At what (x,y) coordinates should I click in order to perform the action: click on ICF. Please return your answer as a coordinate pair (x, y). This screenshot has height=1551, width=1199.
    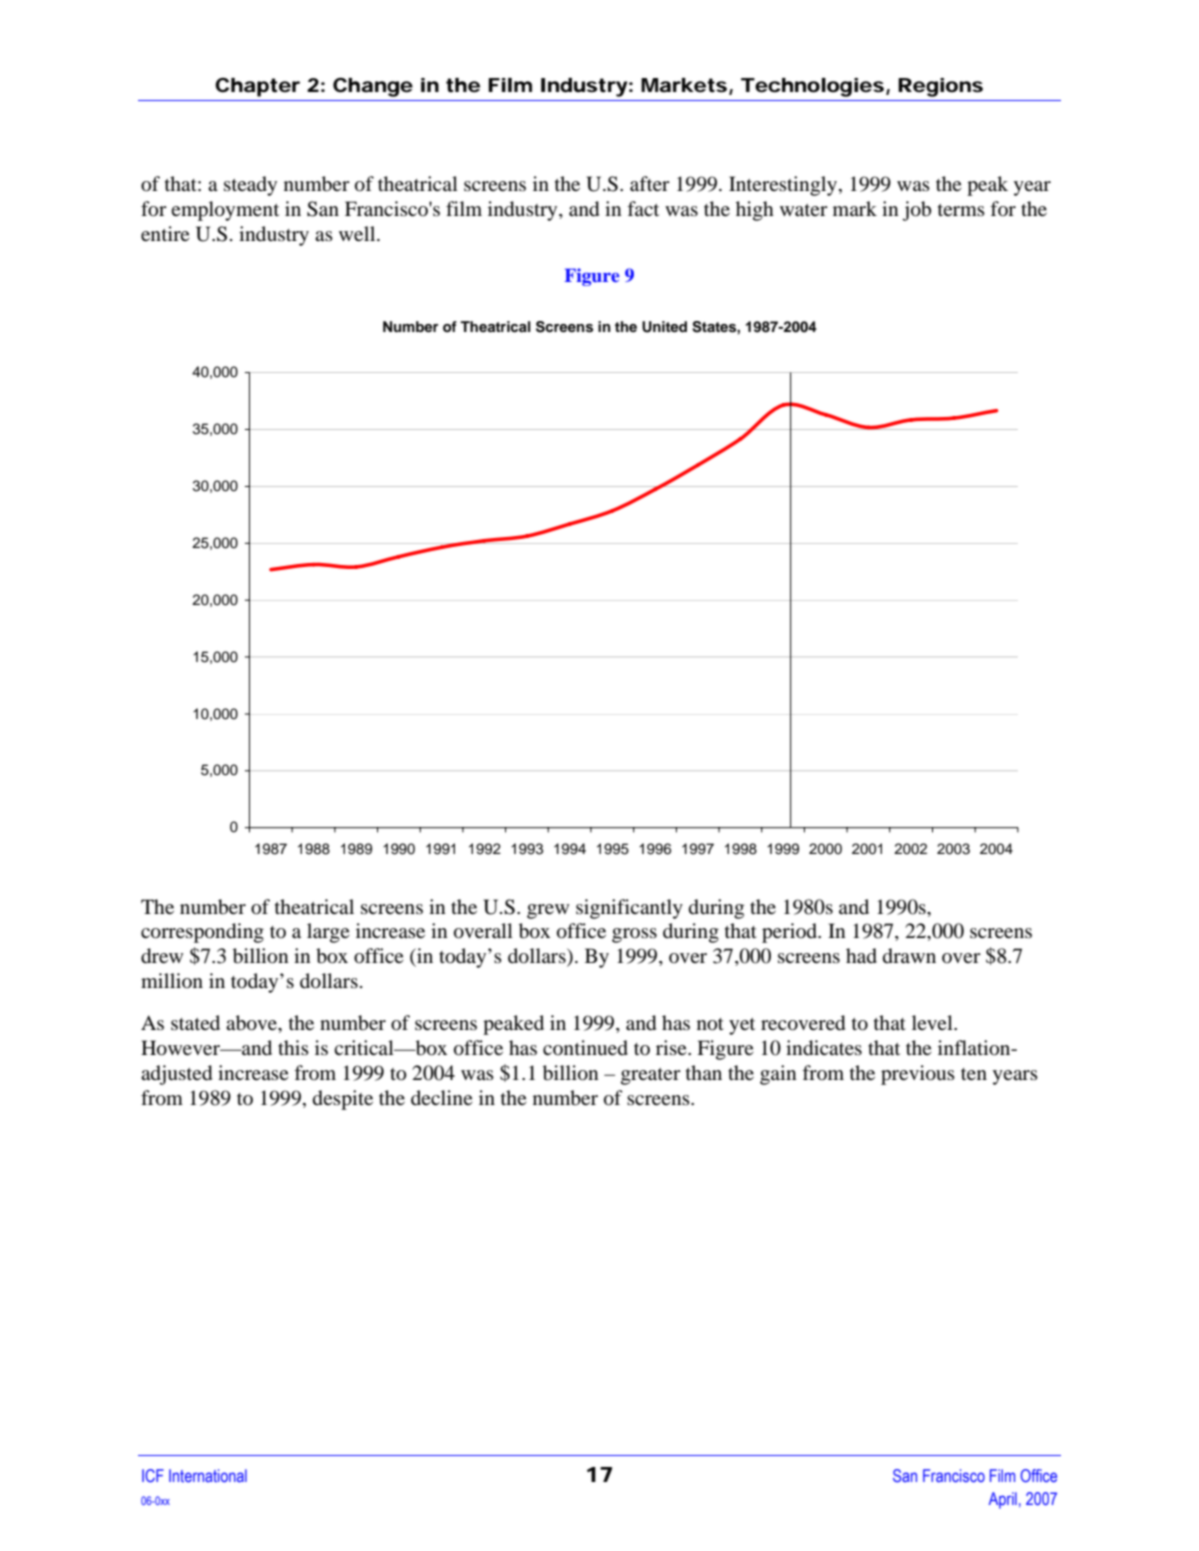
    Looking at the image, I should click on (153, 1476).
